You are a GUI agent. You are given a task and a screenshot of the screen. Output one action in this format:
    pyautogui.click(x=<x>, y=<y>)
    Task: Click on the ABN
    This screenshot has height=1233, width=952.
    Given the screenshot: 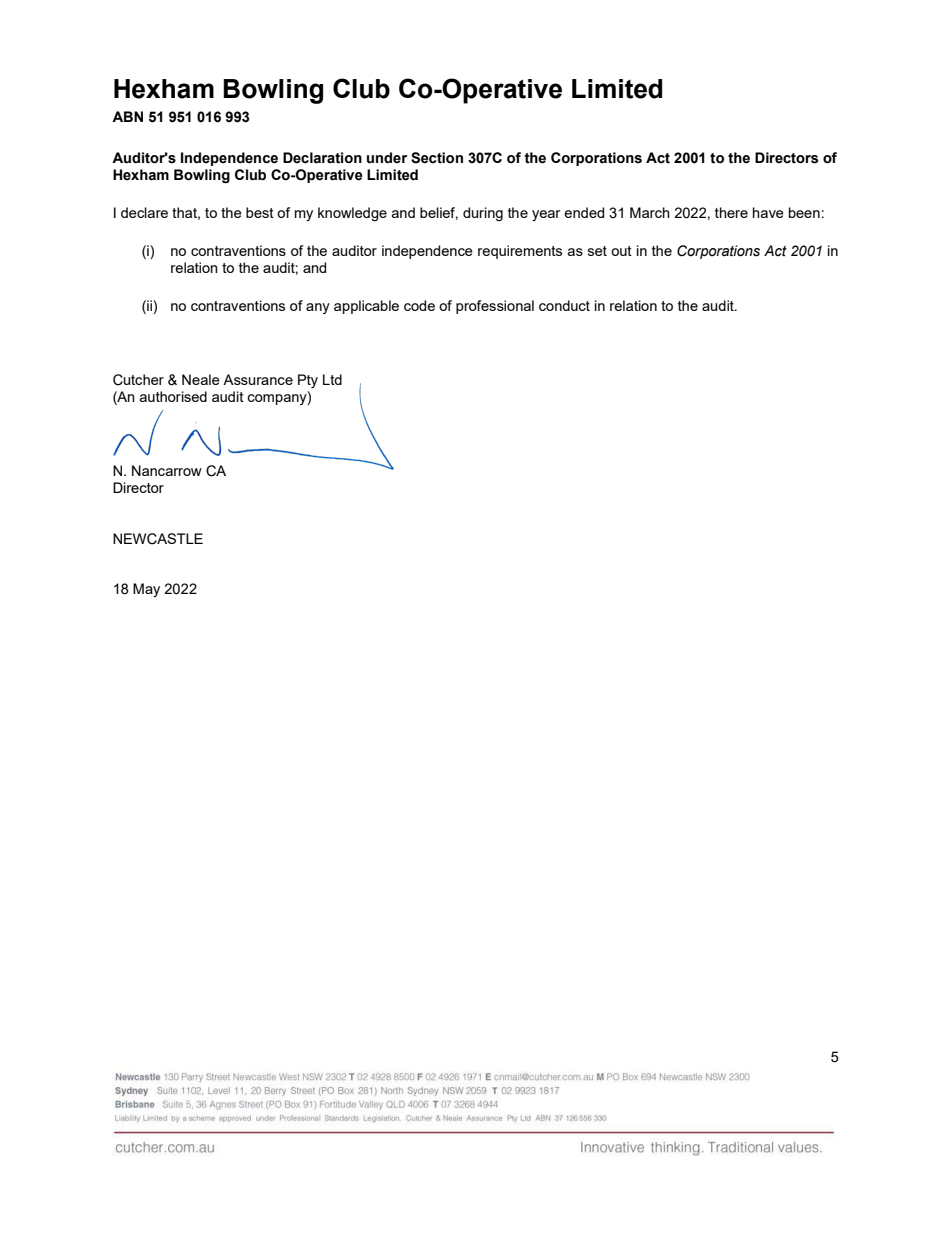 What is the action you would take?
    pyautogui.click(x=127, y=116)
